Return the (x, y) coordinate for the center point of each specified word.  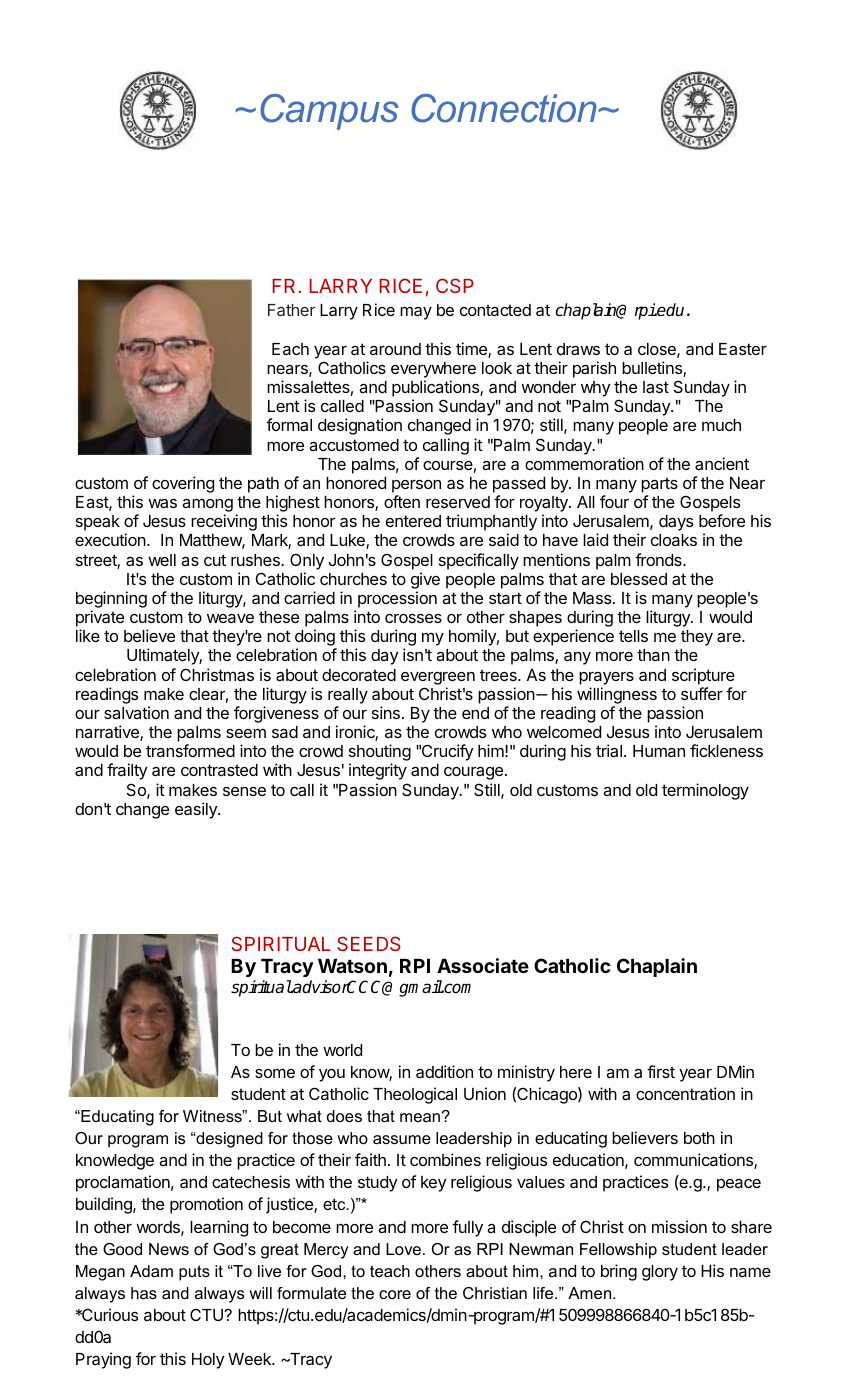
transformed (190, 750)
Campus (329, 112)
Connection (505, 108)
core (395, 1294)
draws (578, 349)
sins (386, 712)
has (144, 1293)
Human (659, 751)
